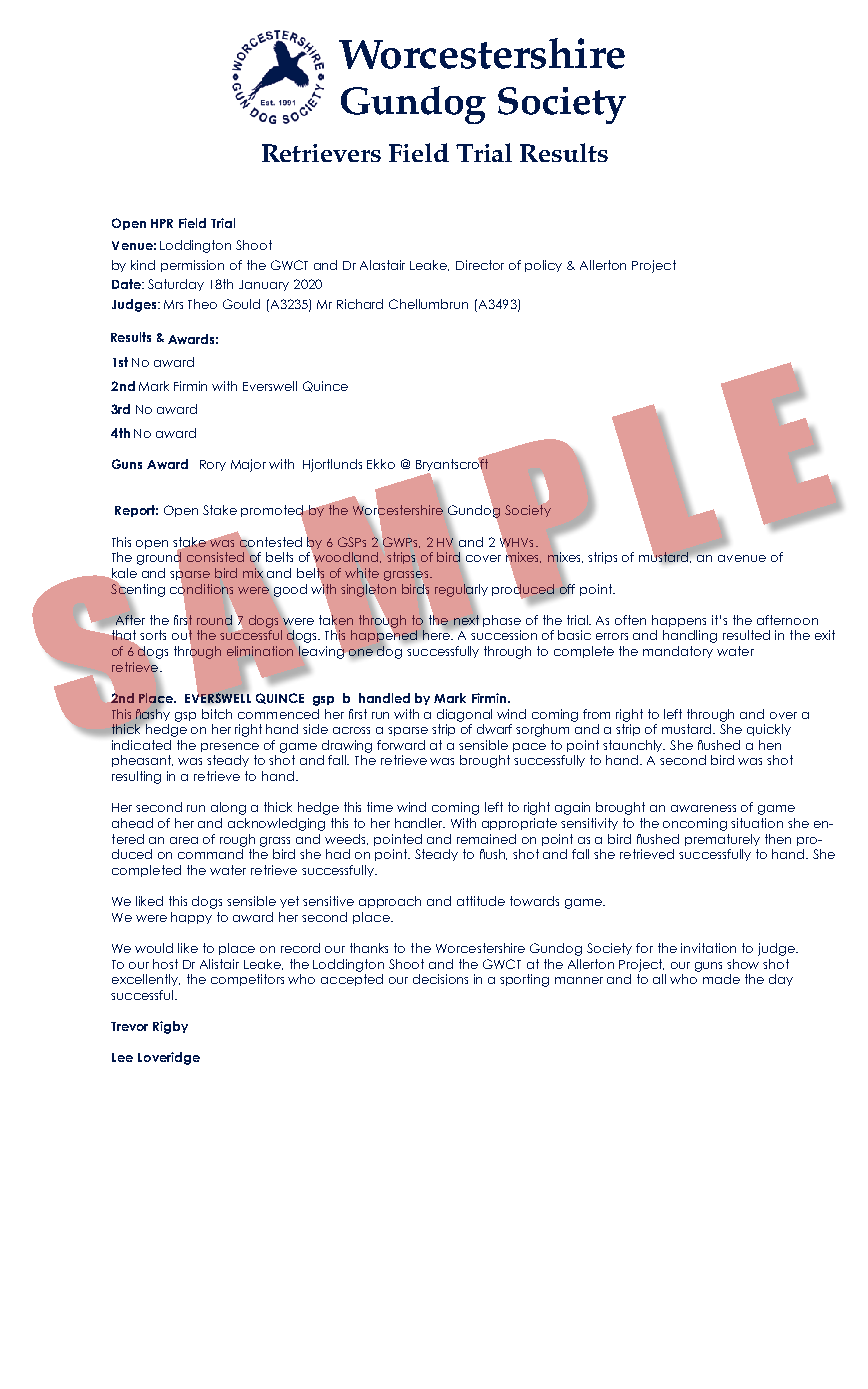  I want to click on Rigby, so click(170, 1027).
